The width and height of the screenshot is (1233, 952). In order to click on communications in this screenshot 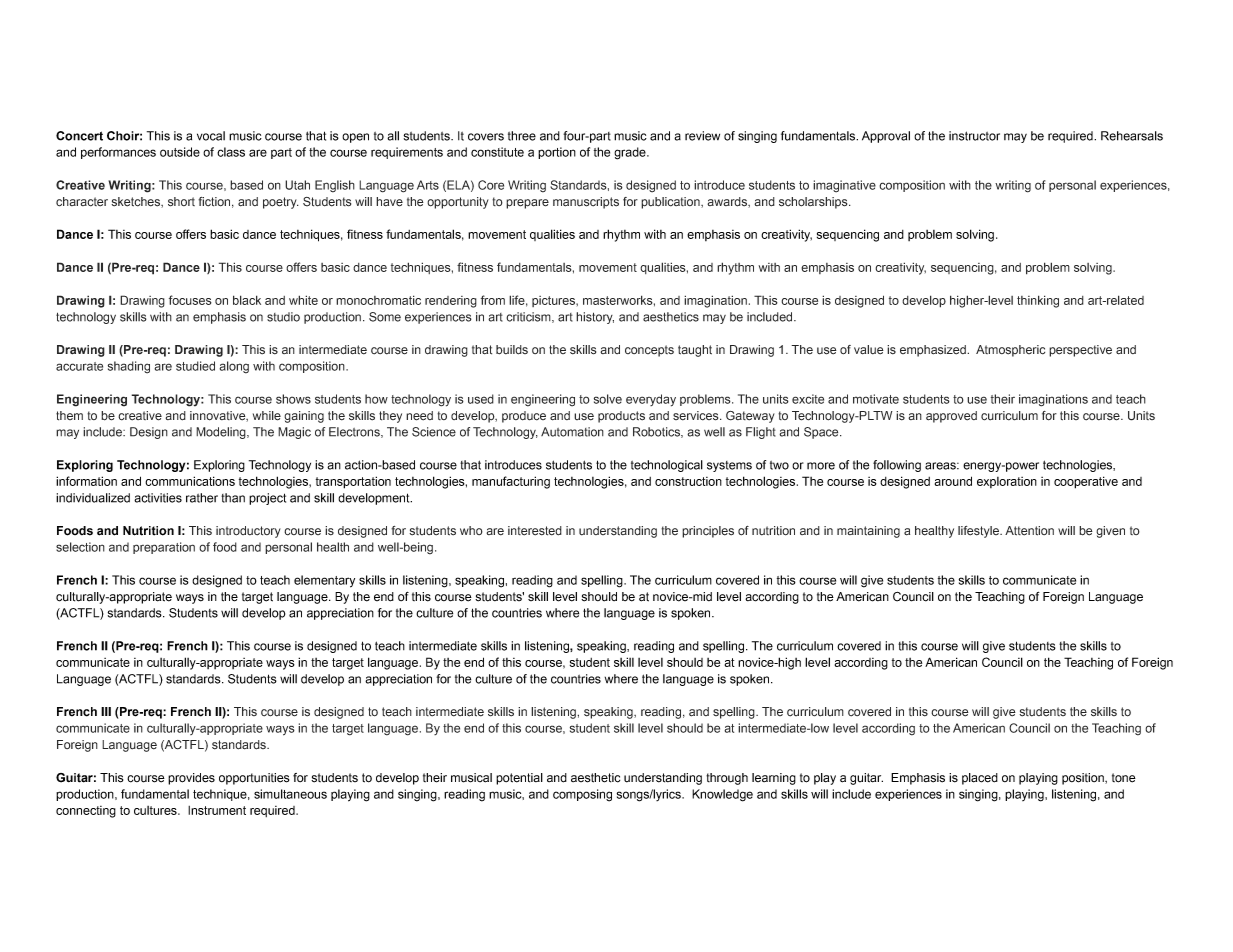, I will do `click(190, 481)`.
